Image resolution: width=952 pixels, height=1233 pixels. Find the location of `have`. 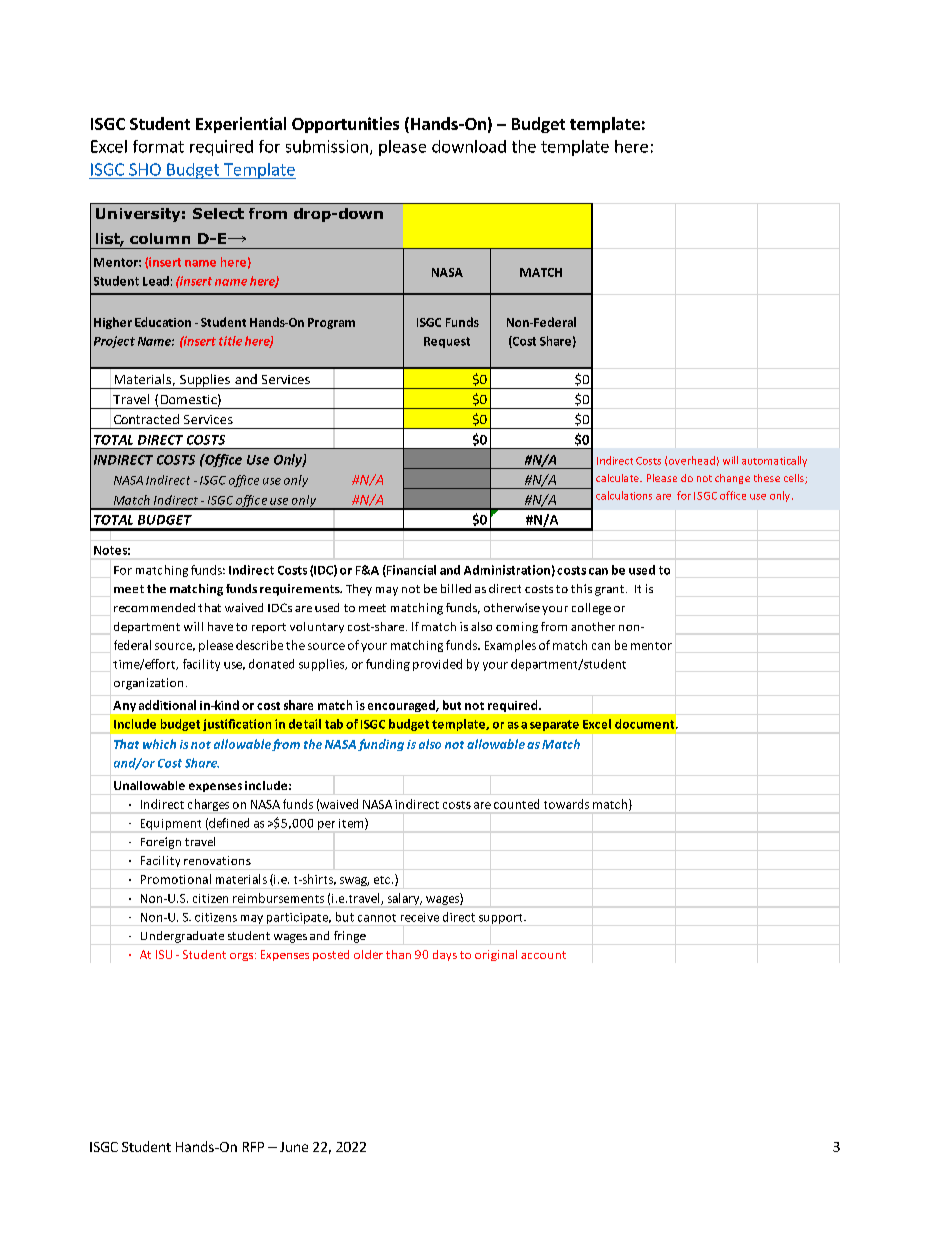

have is located at coordinates (220, 626).
